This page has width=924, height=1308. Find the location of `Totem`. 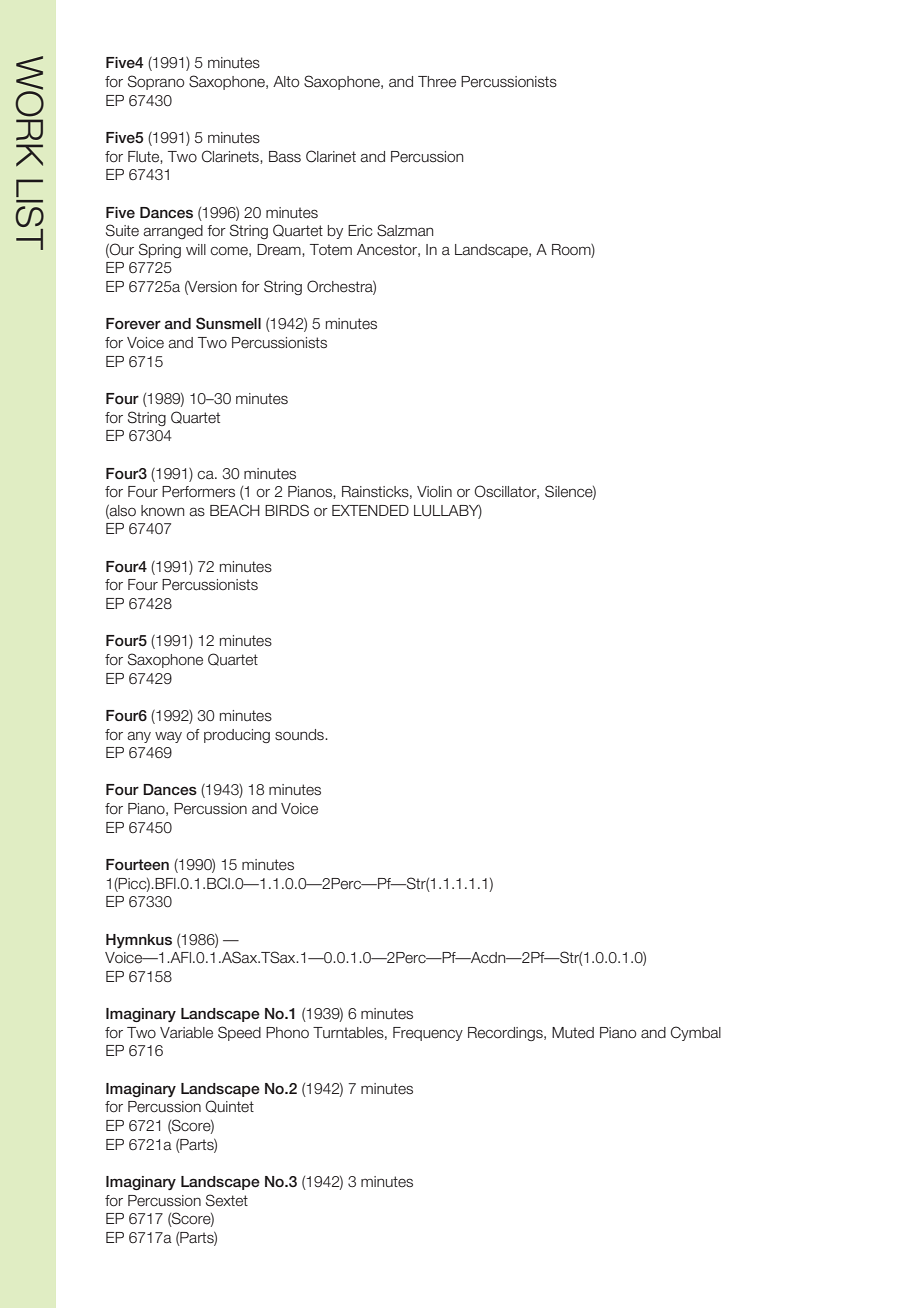

Totem is located at coordinates (331, 250).
